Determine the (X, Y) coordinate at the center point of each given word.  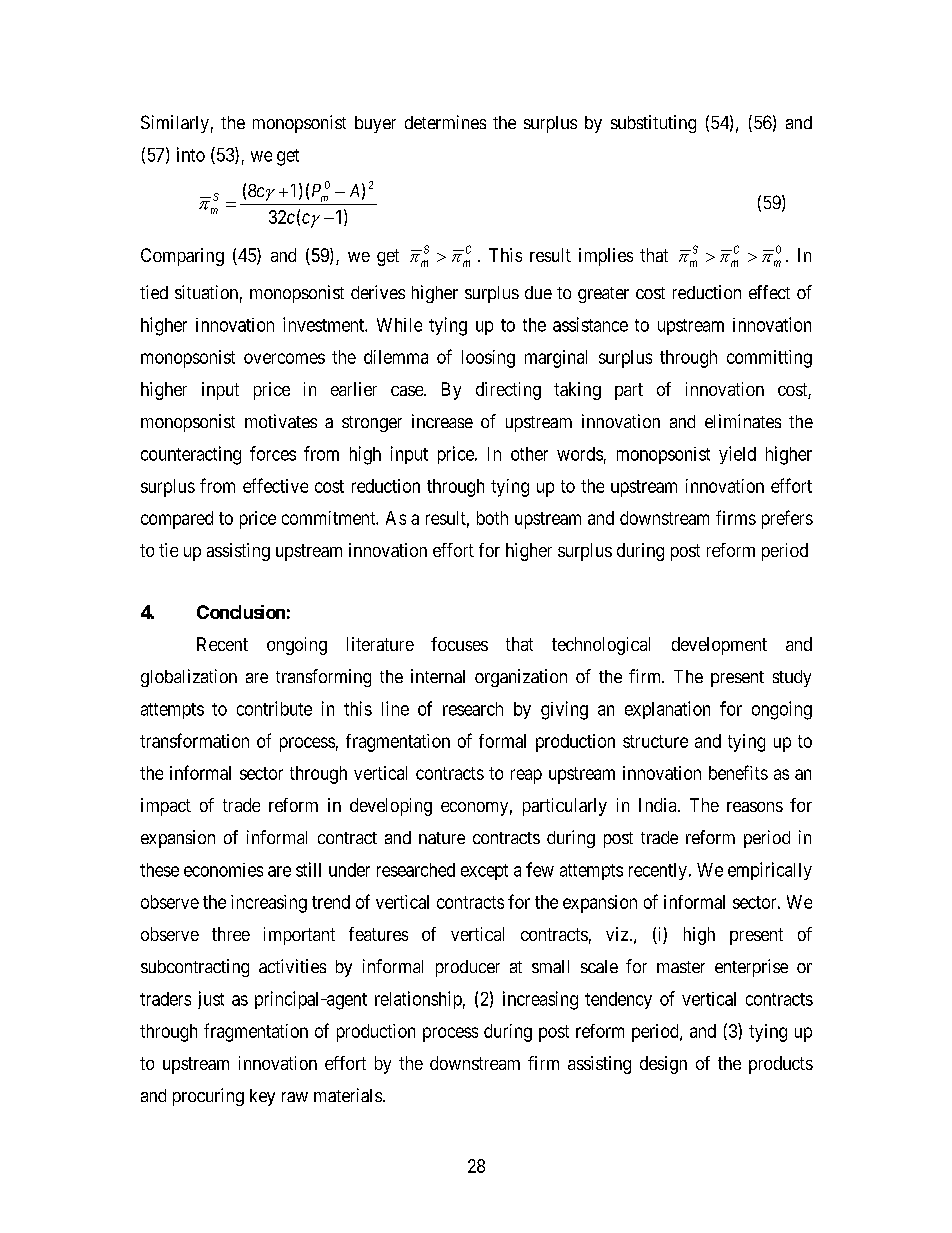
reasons (755, 807)
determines (445, 122)
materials (348, 1095)
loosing (488, 359)
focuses (459, 644)
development (719, 646)
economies (223, 870)
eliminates (743, 421)
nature (442, 838)
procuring (208, 1097)
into (191, 154)
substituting (653, 124)
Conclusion (241, 612)
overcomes (284, 358)
